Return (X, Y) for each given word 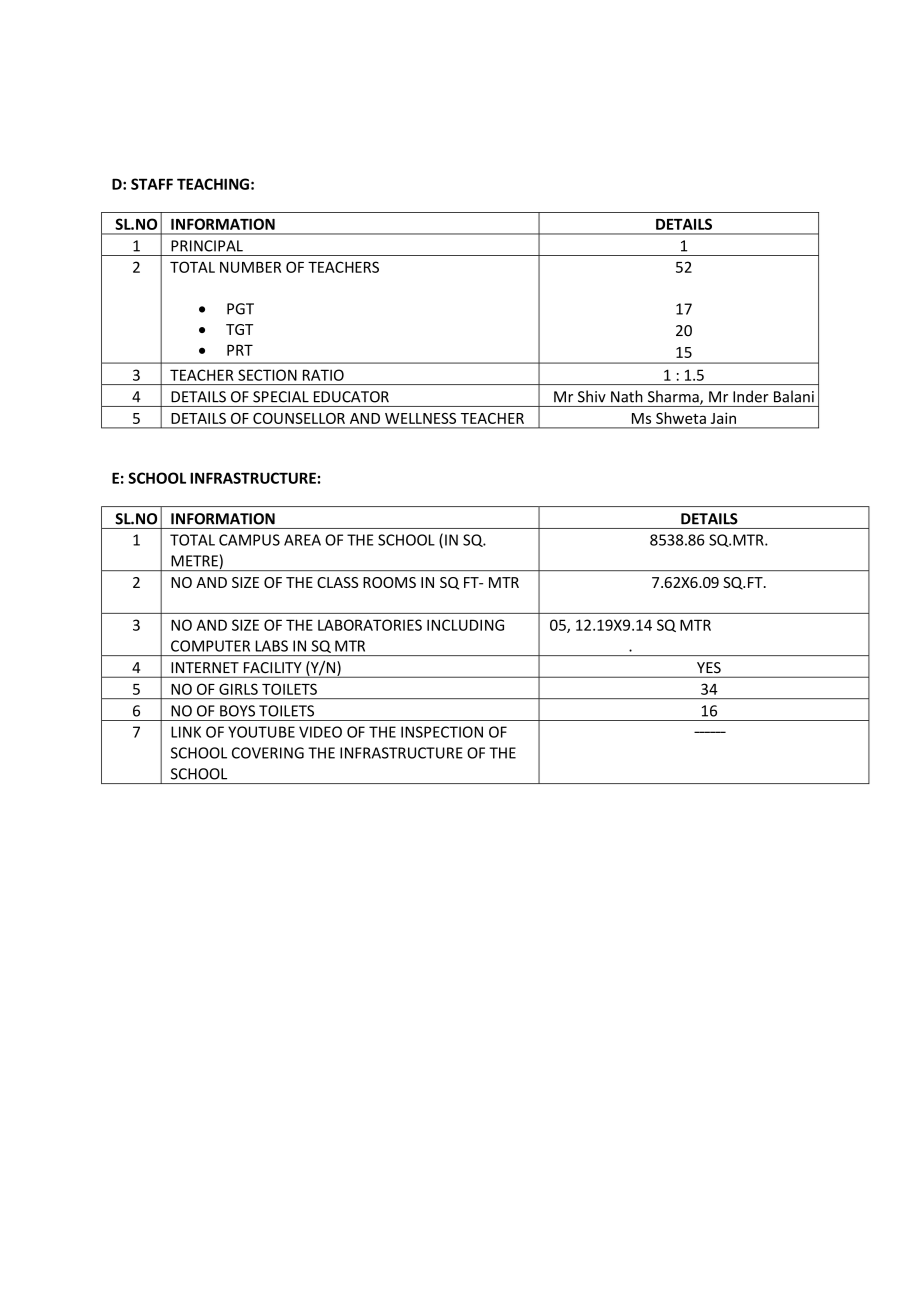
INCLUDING (465, 625)
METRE (194, 561)
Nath (627, 396)
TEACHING (213, 184)
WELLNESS (420, 418)
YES (709, 667)
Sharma (674, 397)
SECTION (267, 375)
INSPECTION (442, 732)
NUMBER (250, 267)
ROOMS (389, 582)
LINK (186, 732)
